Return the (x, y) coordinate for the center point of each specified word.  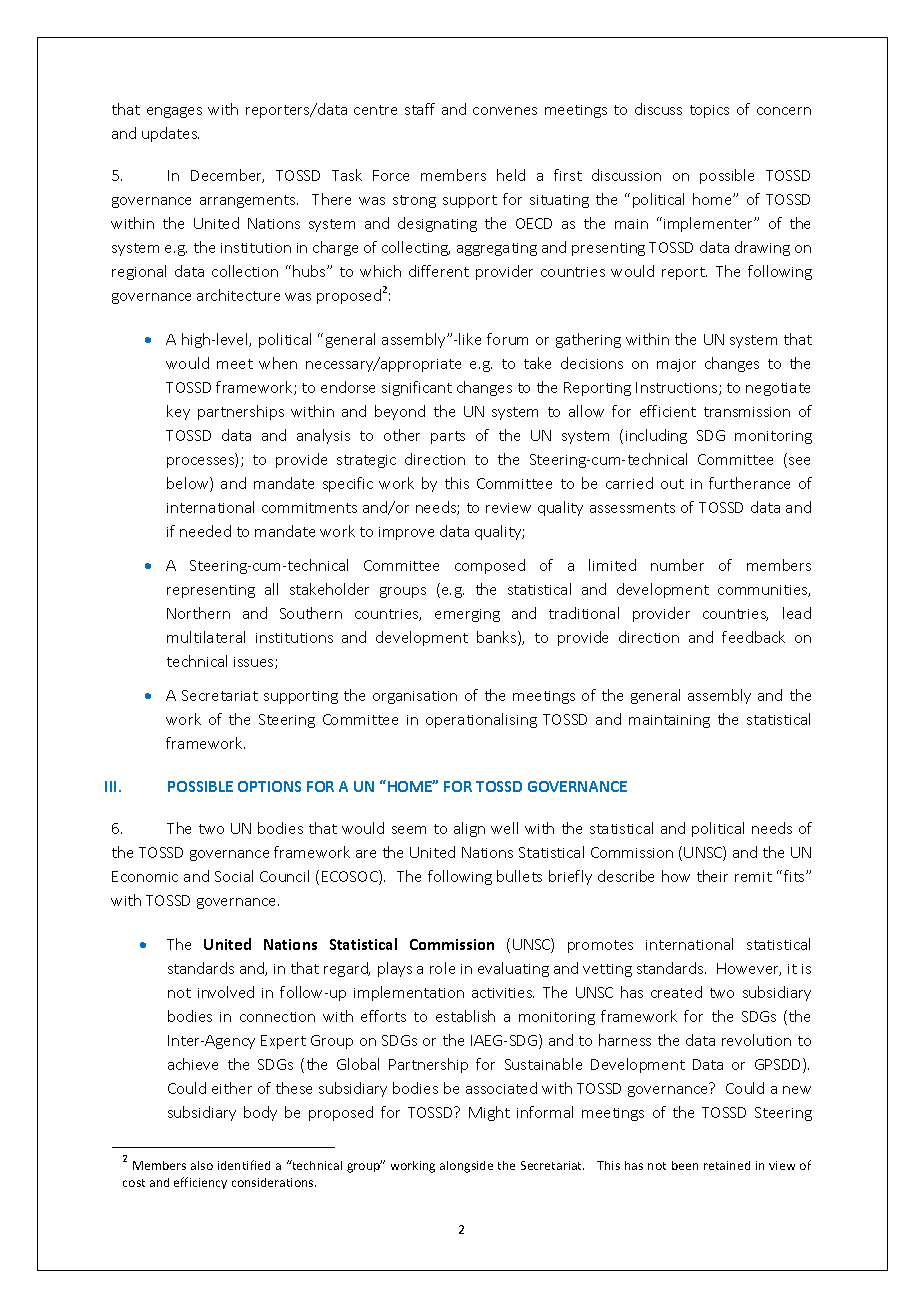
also (202, 1165)
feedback (753, 637)
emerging (467, 615)
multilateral (206, 637)
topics (709, 111)
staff (420, 109)
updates (170, 134)
